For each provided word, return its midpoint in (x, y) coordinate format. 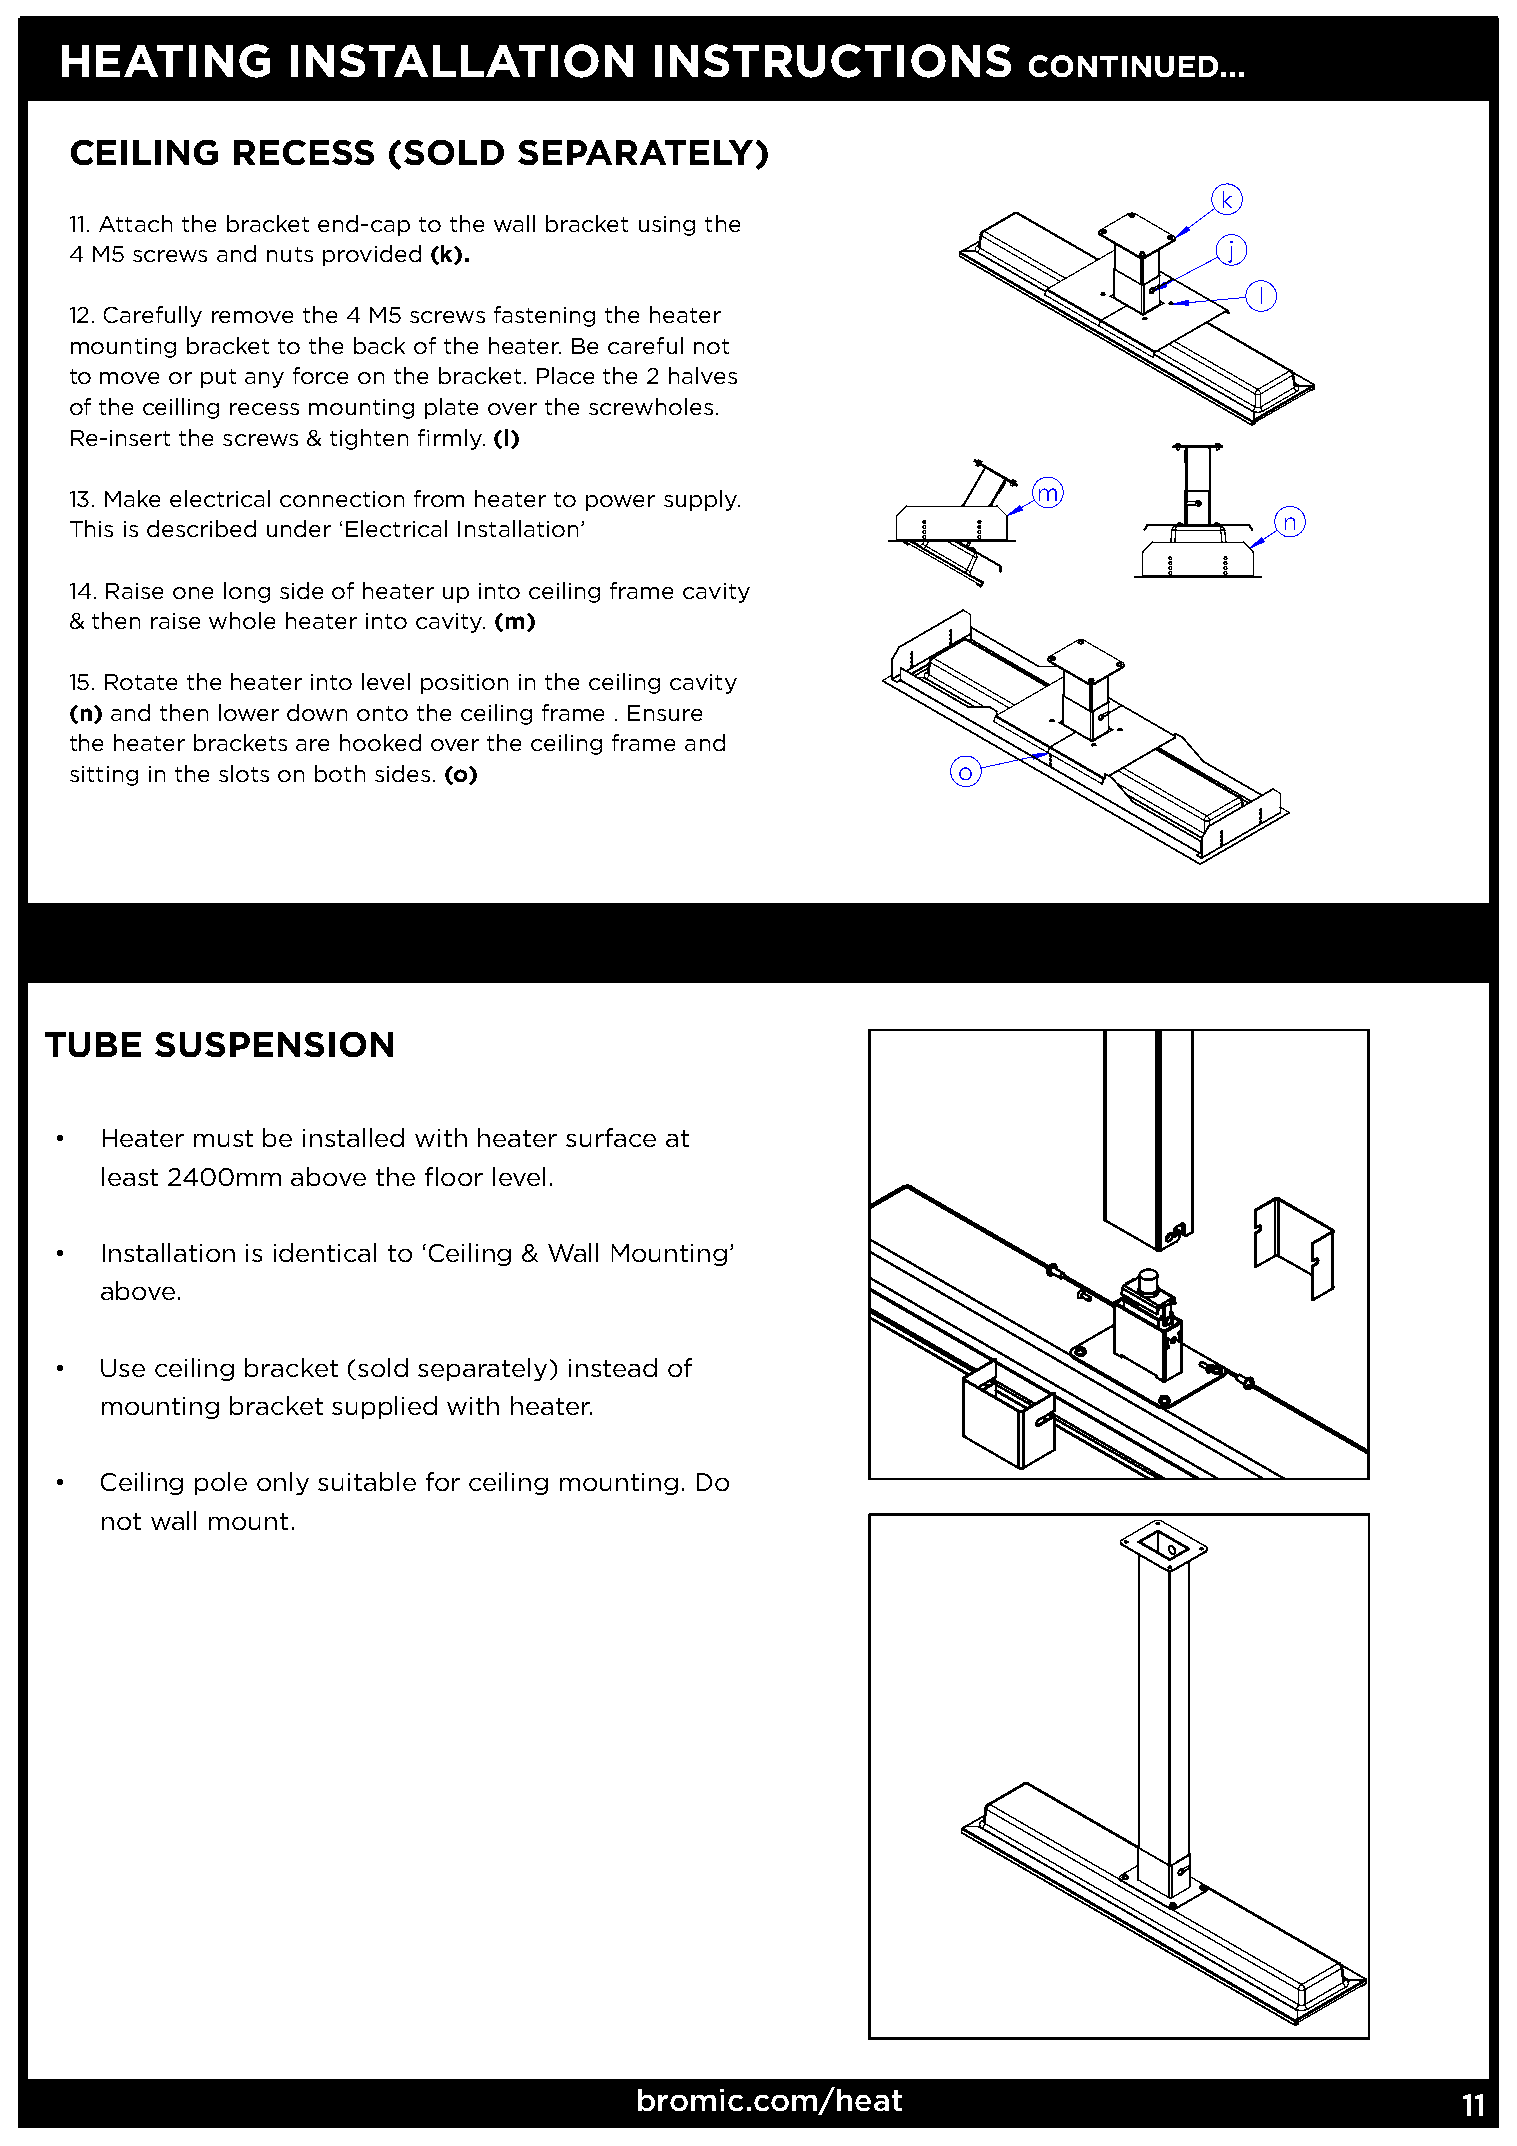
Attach (135, 223)
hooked (380, 742)
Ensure (665, 713)
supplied (384, 1407)
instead (613, 1367)
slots (244, 773)
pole (221, 1483)
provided (372, 255)
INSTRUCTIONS (833, 61)
